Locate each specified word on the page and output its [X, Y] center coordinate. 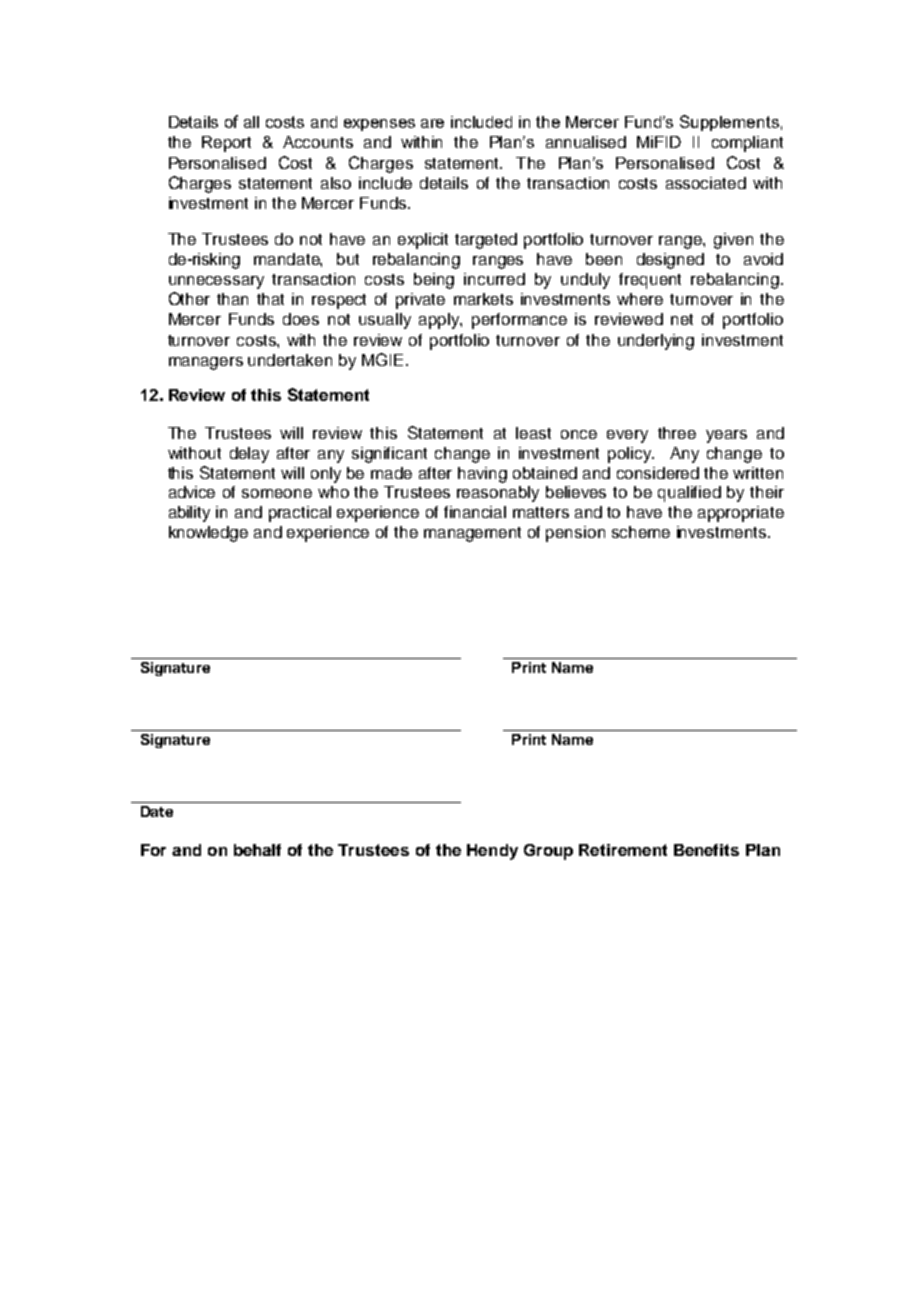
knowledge [208, 534]
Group [548, 852]
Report [226, 144]
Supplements [729, 123]
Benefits [706, 850]
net [682, 319]
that [270, 299]
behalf [257, 850]
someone [277, 493]
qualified [689, 494]
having [482, 475]
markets [483, 299]
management [472, 534]
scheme [641, 532]
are [432, 123]
